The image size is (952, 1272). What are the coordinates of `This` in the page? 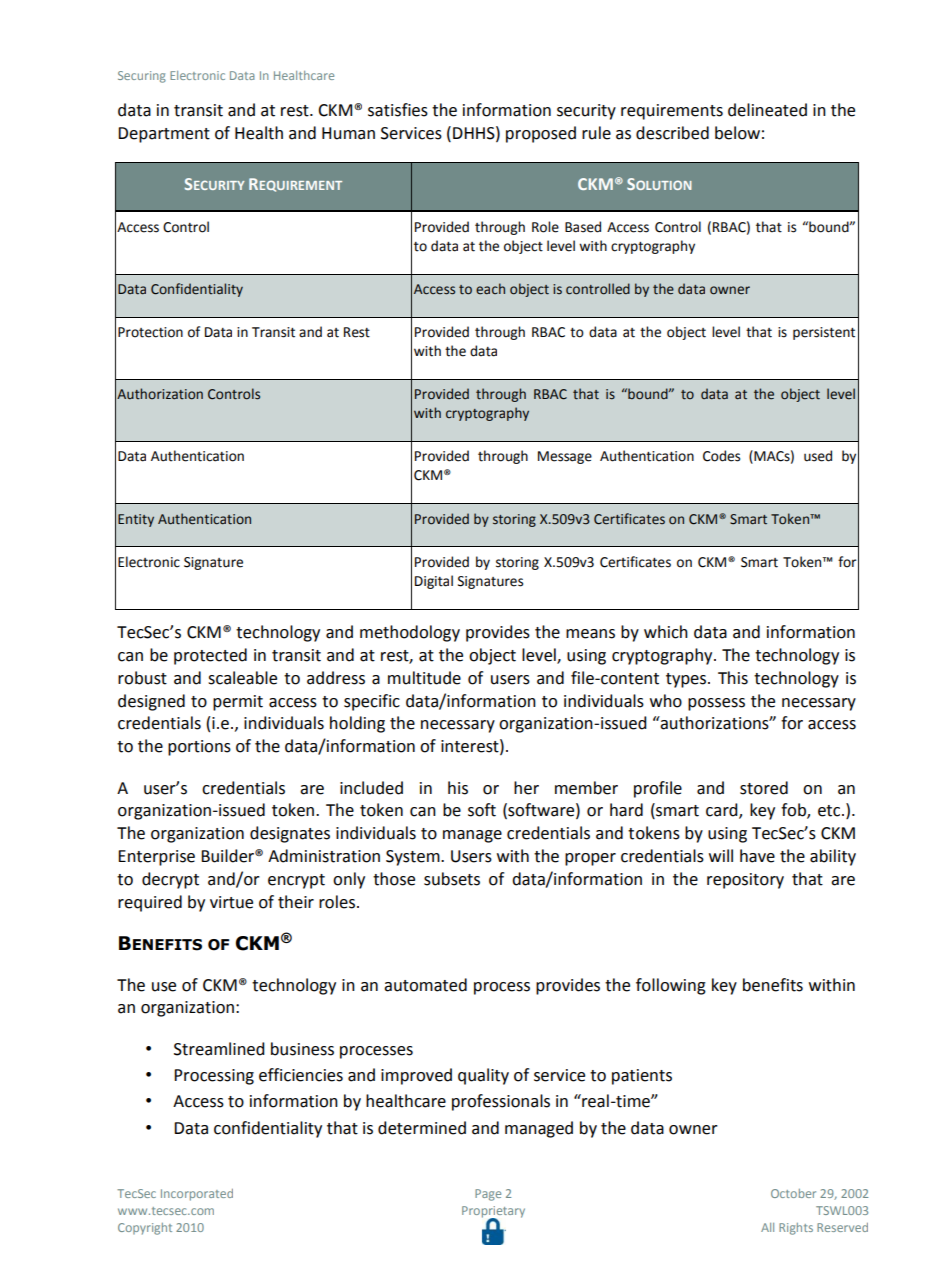 It's located at (733, 678).
